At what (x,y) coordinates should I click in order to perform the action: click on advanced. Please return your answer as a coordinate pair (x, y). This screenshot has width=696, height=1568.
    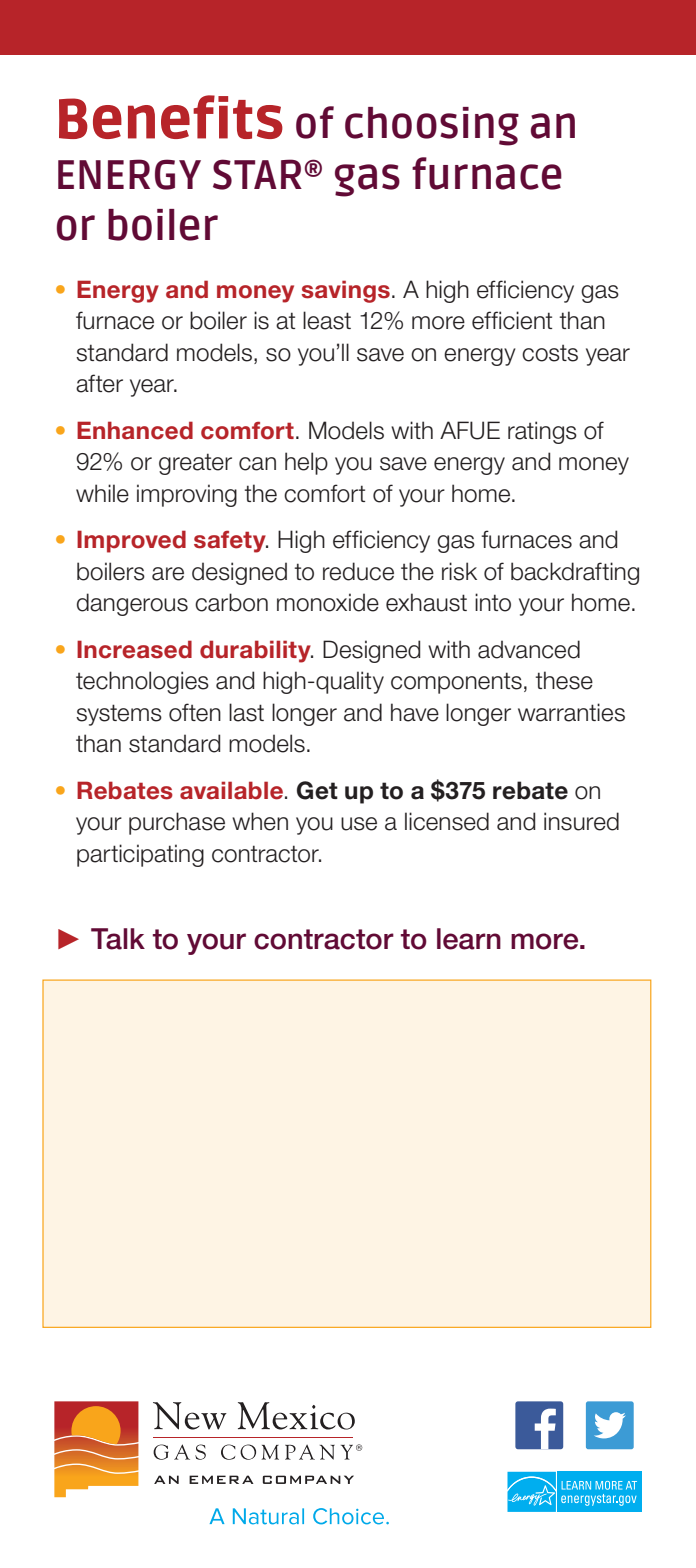
    Looking at the image, I should click on (529, 649).
